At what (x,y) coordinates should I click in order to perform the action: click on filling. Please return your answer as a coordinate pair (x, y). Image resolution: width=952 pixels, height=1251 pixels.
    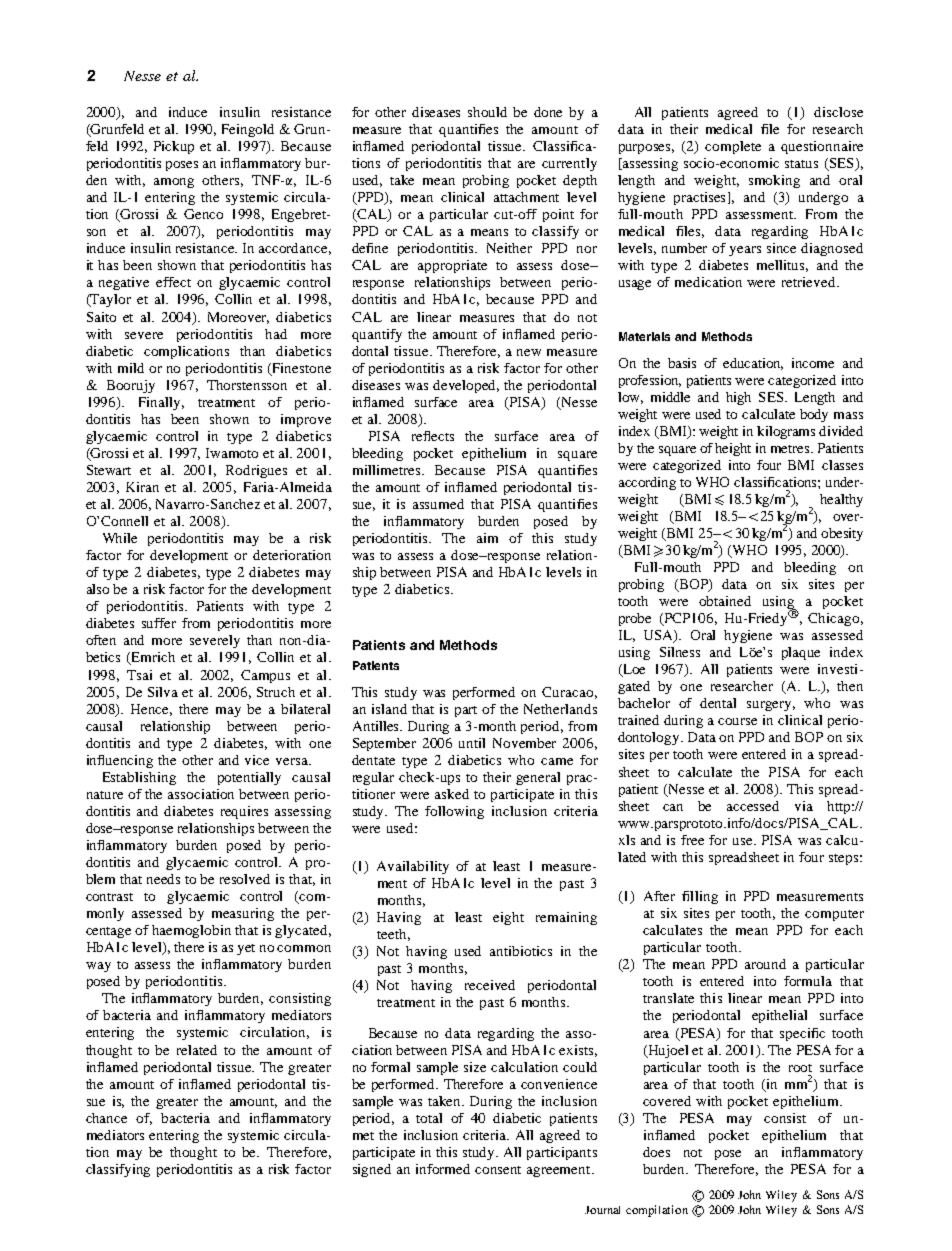
    Looking at the image, I should click on (700, 897).
